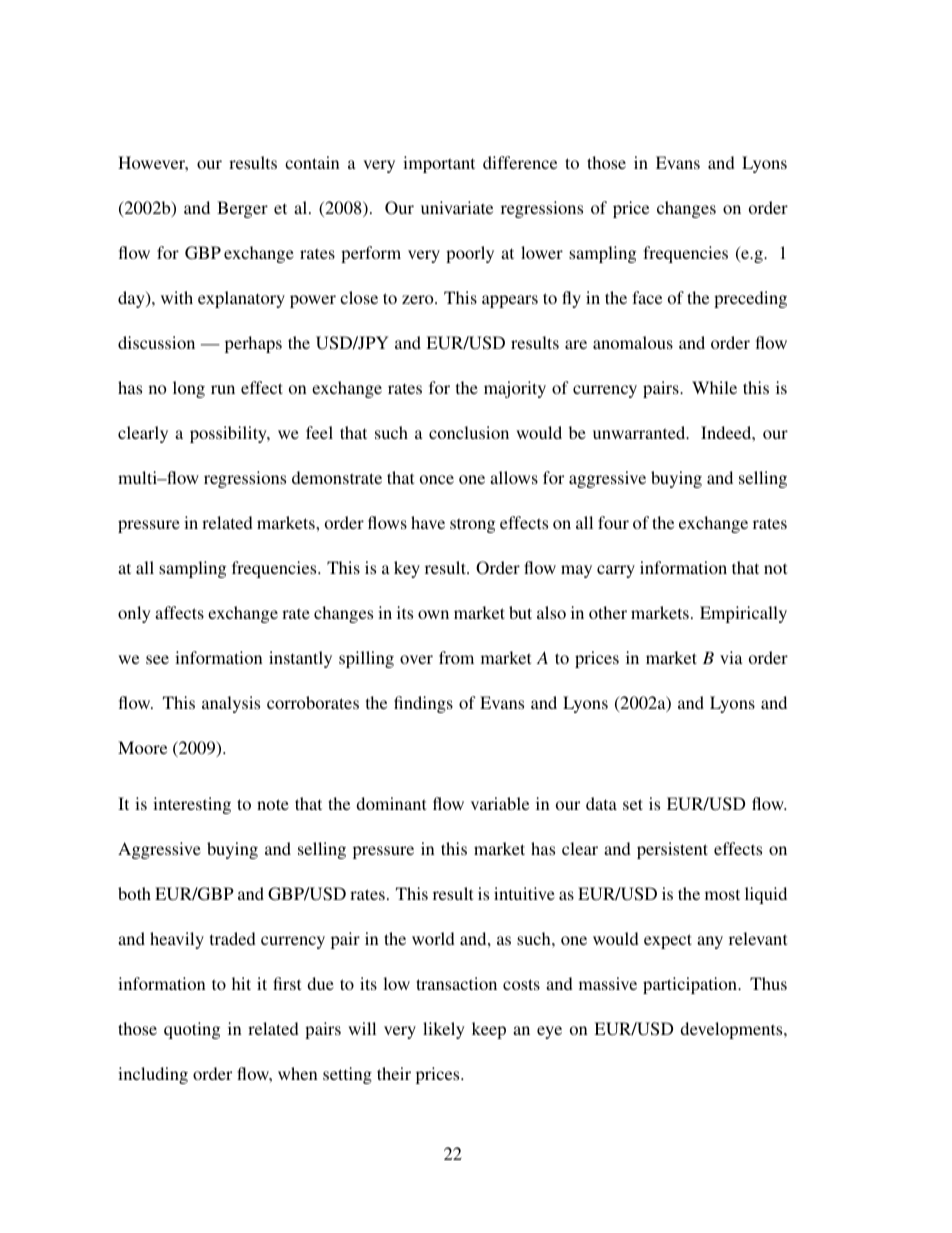 The image size is (952, 1233). What do you see at coordinates (647, 297) in the image?
I see `face` at bounding box center [647, 297].
